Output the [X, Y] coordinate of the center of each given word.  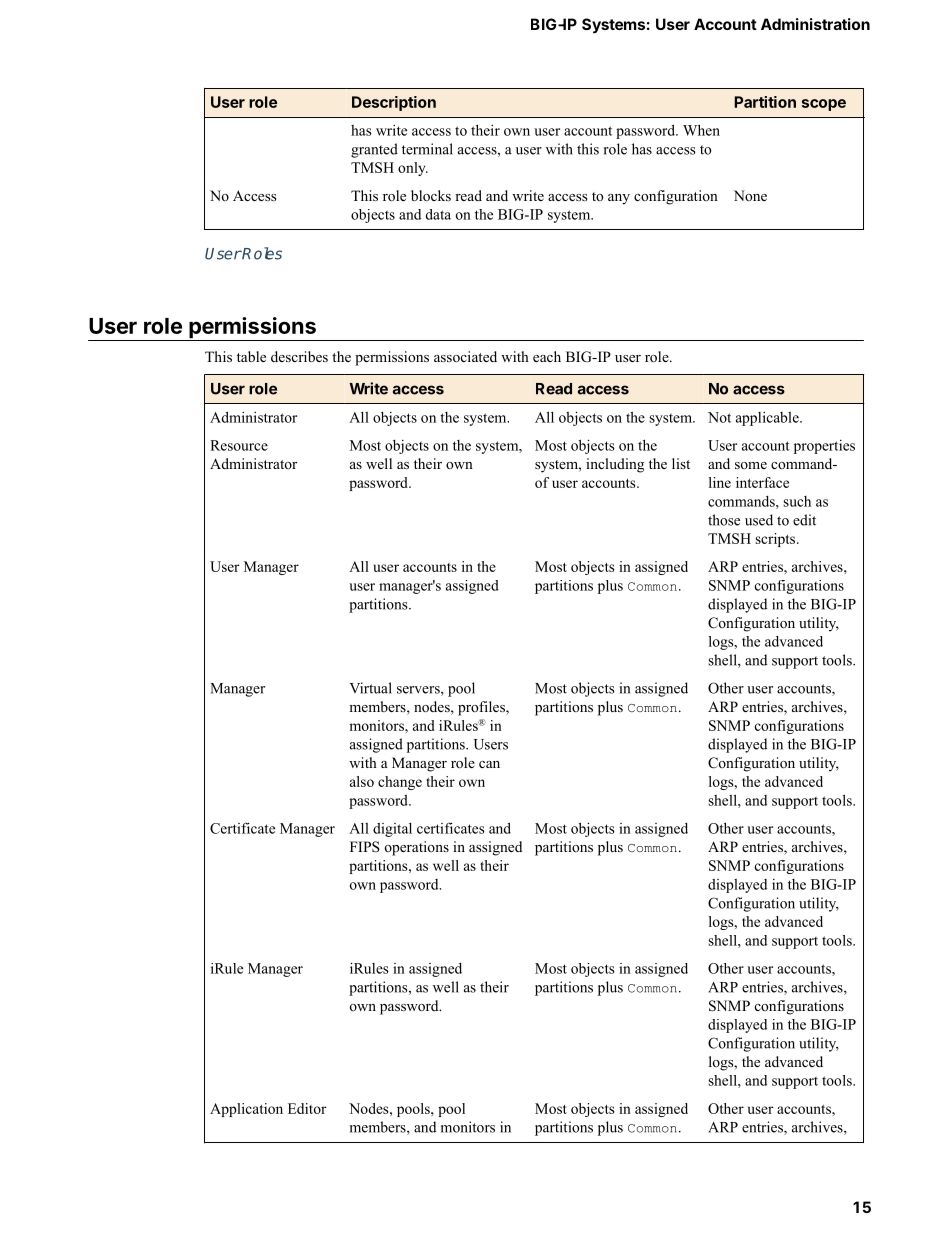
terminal [427, 149]
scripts [776, 540]
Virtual [371, 688]
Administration [815, 24]
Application [246, 1110]
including [615, 465]
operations [417, 848]
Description [394, 103]
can [489, 764]
